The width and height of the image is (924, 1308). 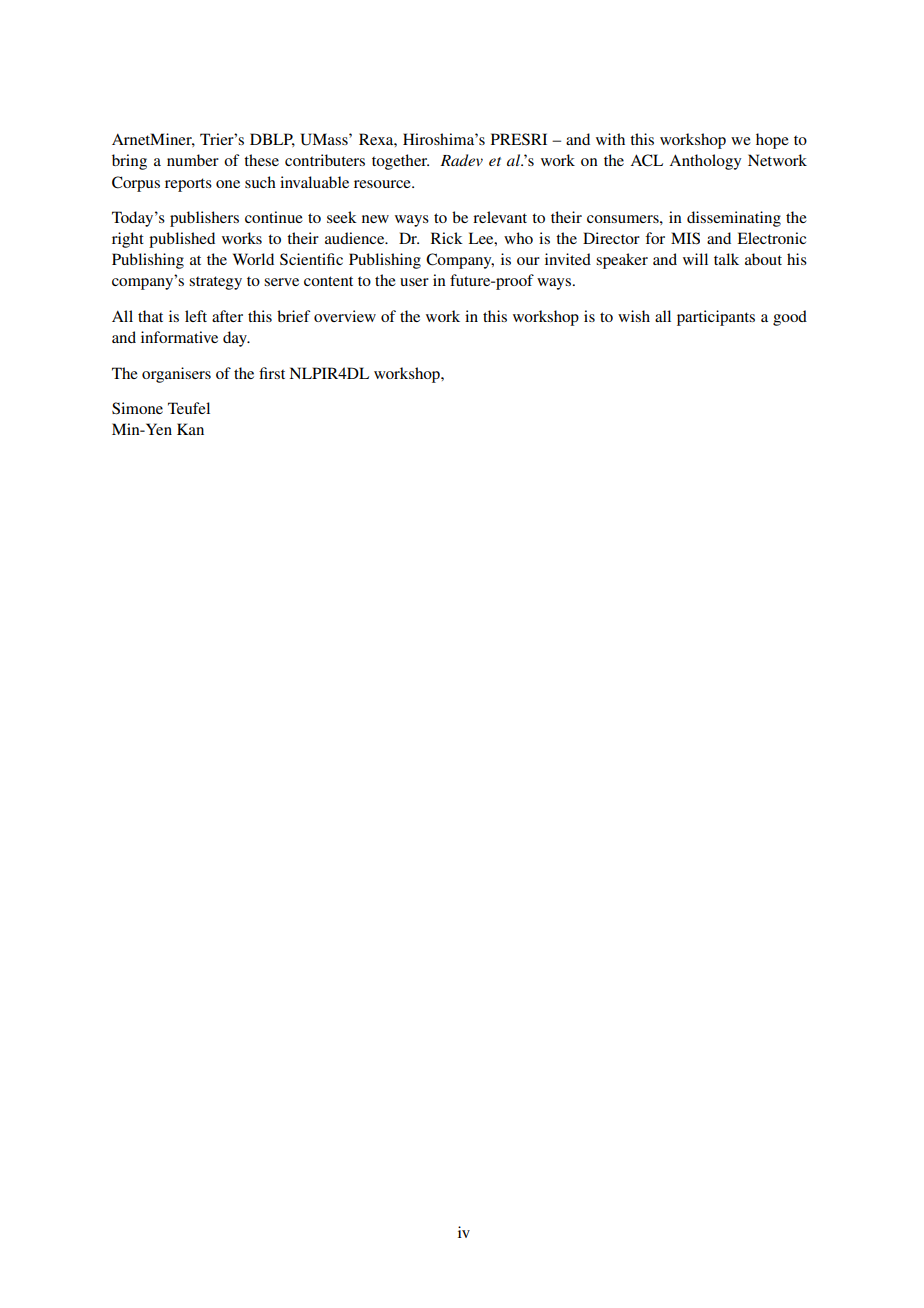 What do you see at coordinates (734, 219) in the image?
I see `disseminating` at bounding box center [734, 219].
